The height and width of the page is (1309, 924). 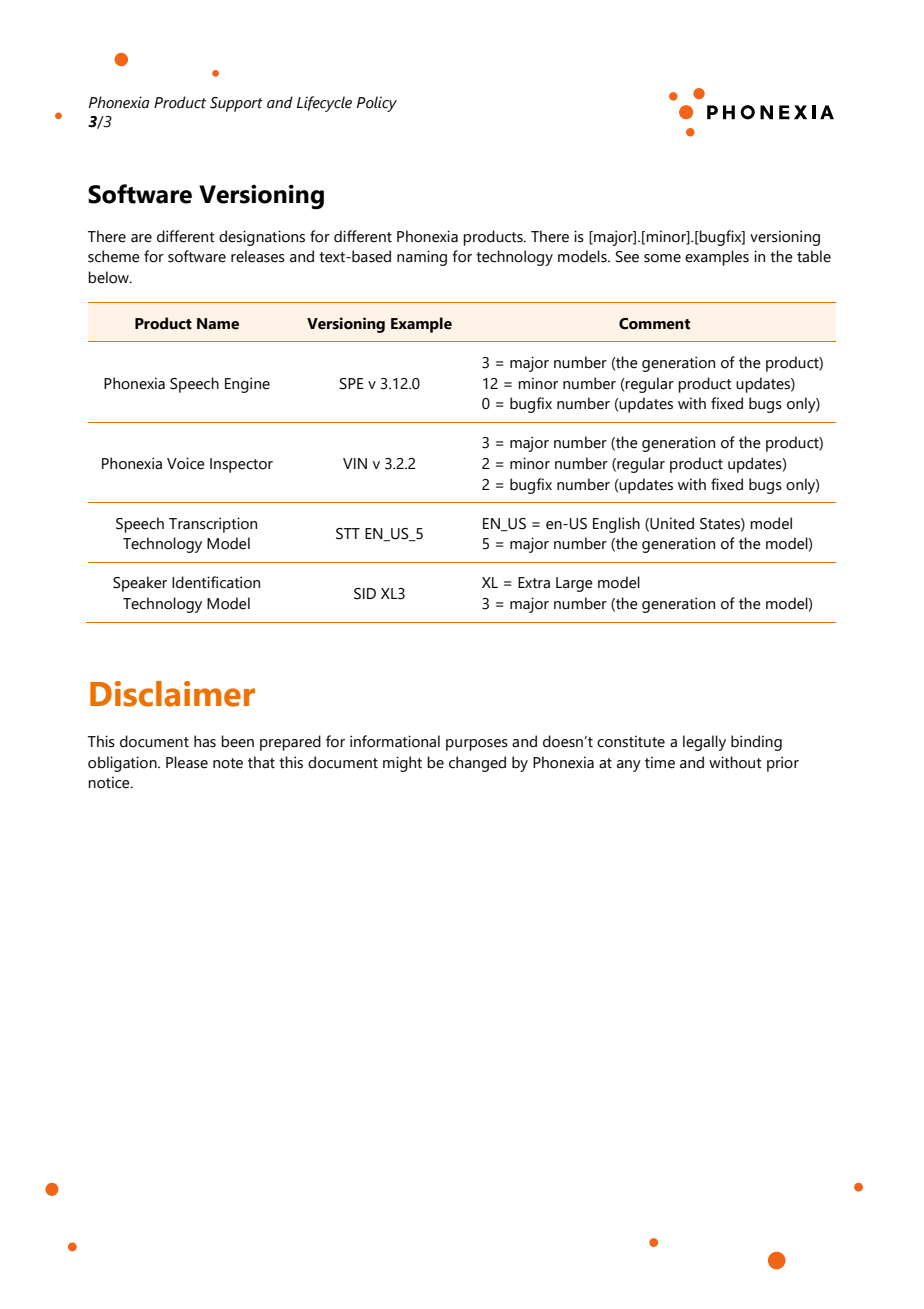 I want to click on Please, so click(x=187, y=762).
